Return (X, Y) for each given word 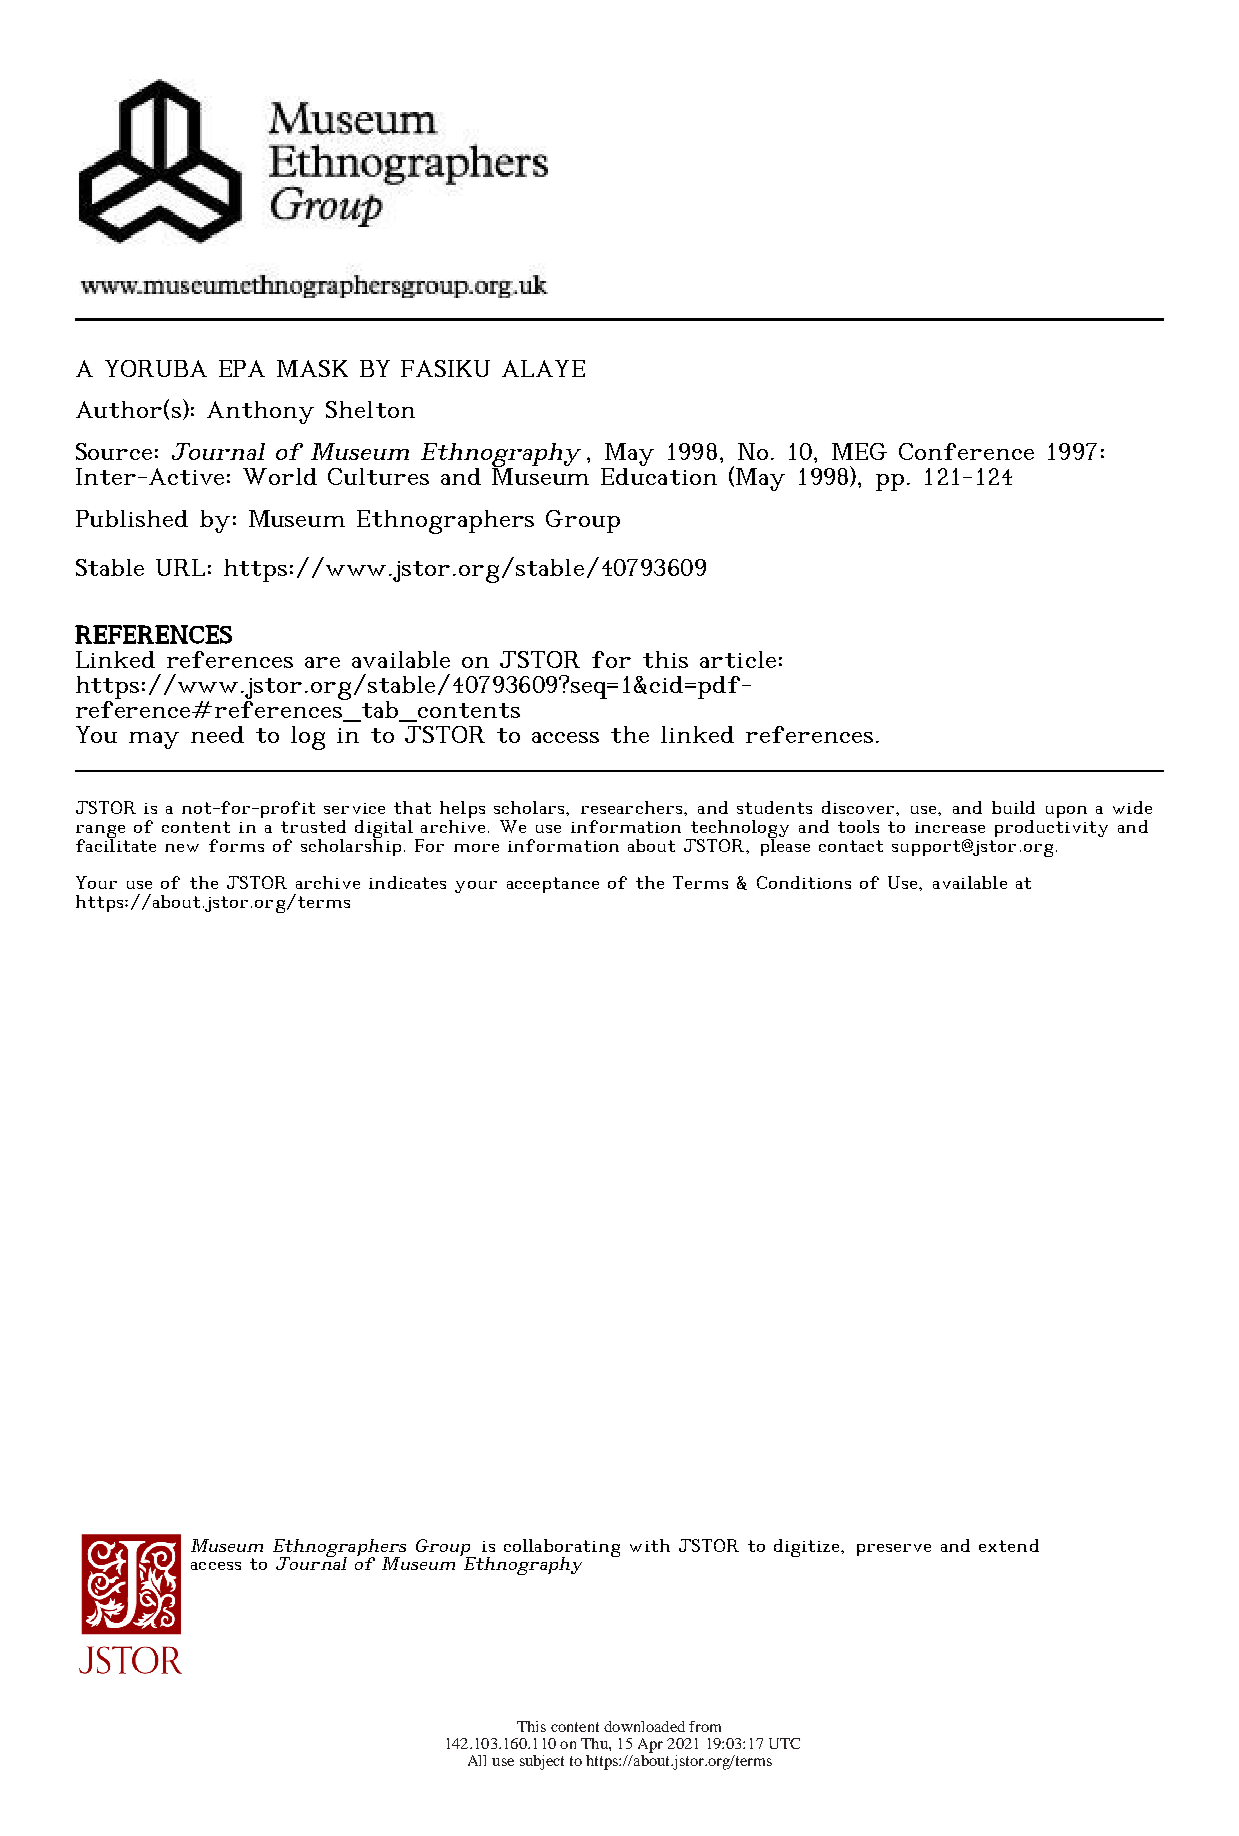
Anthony (260, 412)
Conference (966, 451)
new (182, 848)
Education (659, 475)
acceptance (553, 885)
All (477, 1760)
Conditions (804, 882)
